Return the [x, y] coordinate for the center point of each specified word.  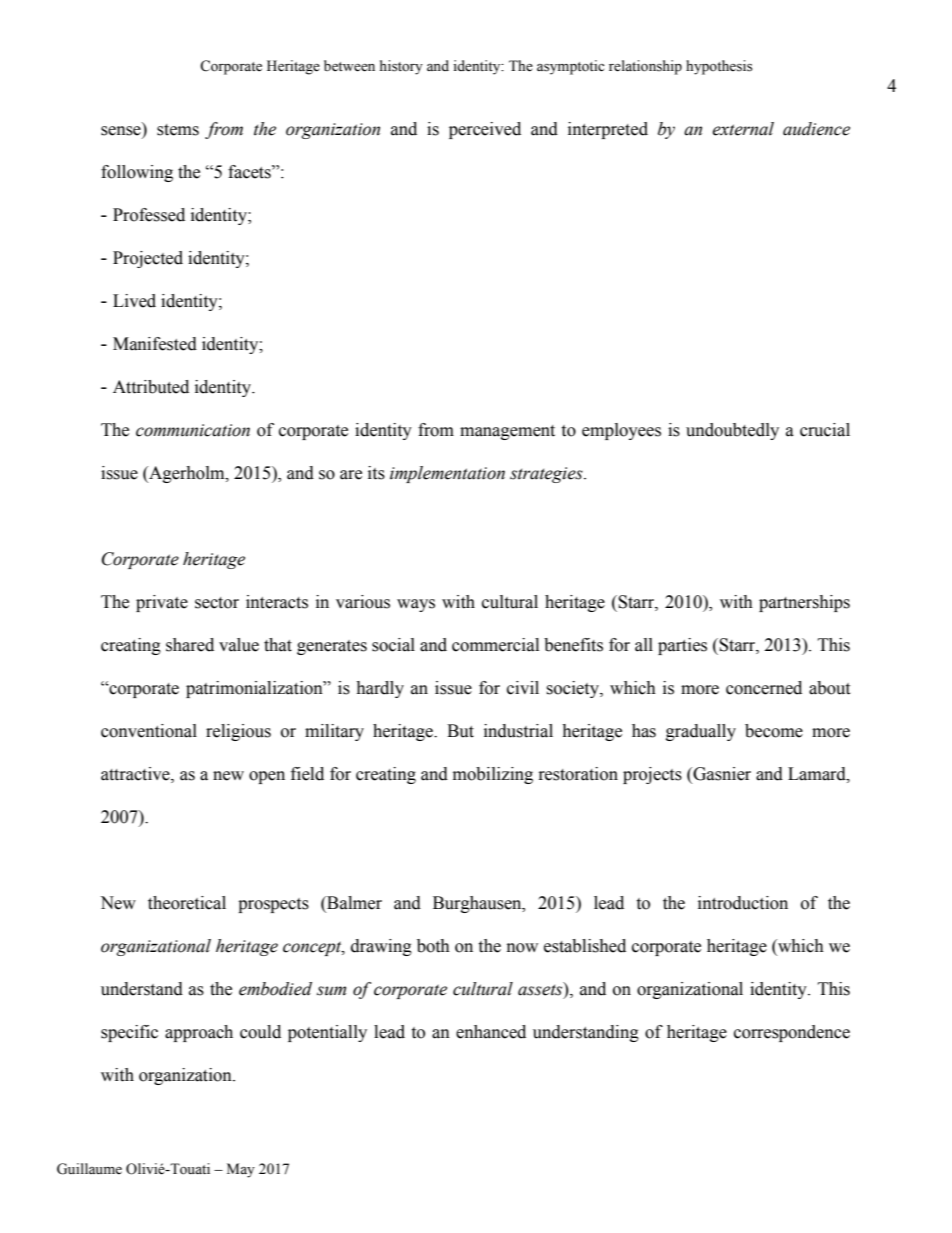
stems [178, 130]
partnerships [804, 603]
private [162, 603]
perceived [485, 130]
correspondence [792, 1033]
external [743, 129]
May [241, 1170]
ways [416, 605]
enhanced [491, 1032]
